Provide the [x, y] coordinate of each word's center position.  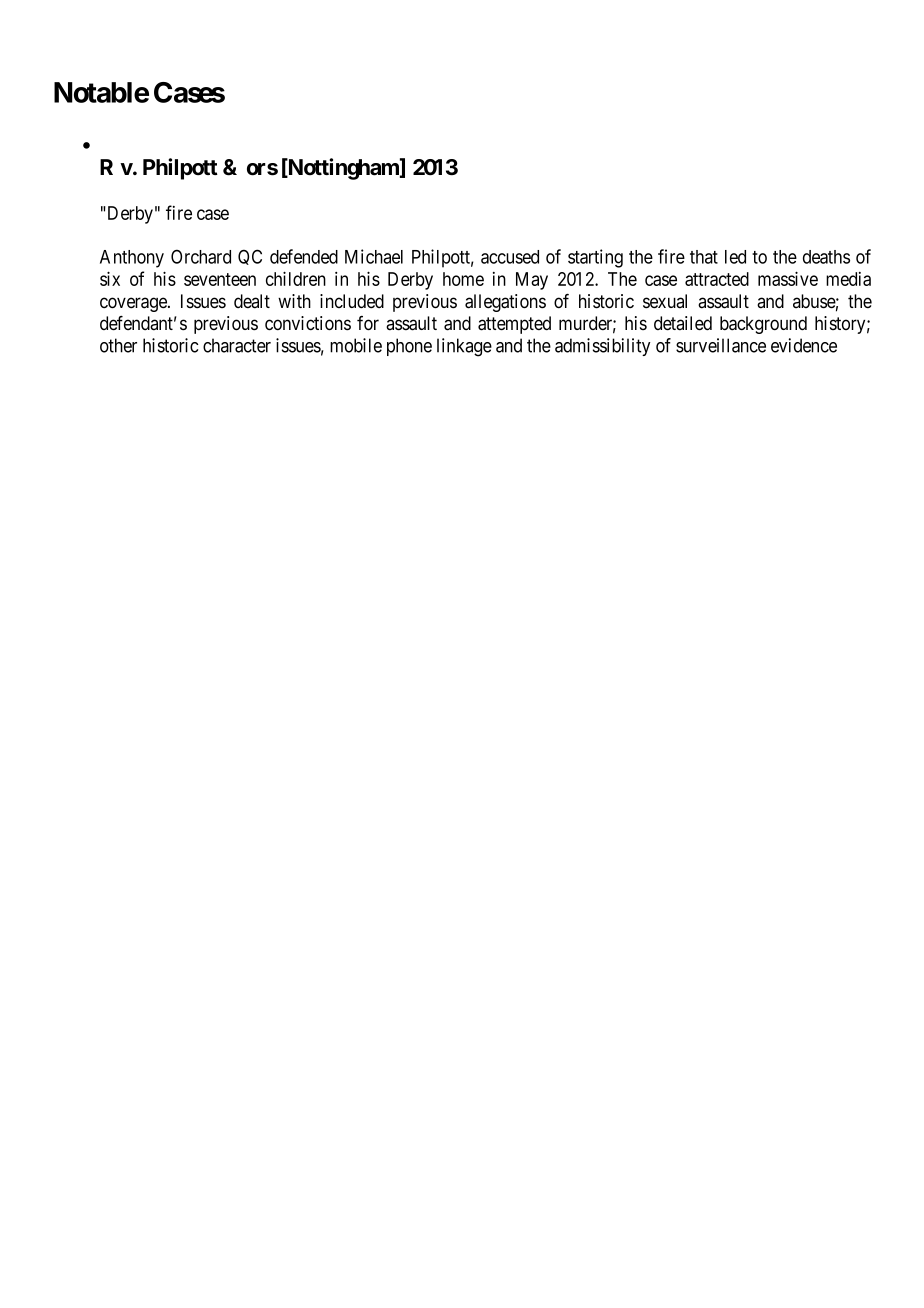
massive [788, 278]
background [763, 325]
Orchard [201, 256]
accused [510, 257]
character [237, 345]
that [704, 257]
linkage [464, 347]
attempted [514, 325]
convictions [308, 323]
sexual [665, 301]
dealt [252, 301]
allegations [505, 303]
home [463, 279]
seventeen [220, 279]
